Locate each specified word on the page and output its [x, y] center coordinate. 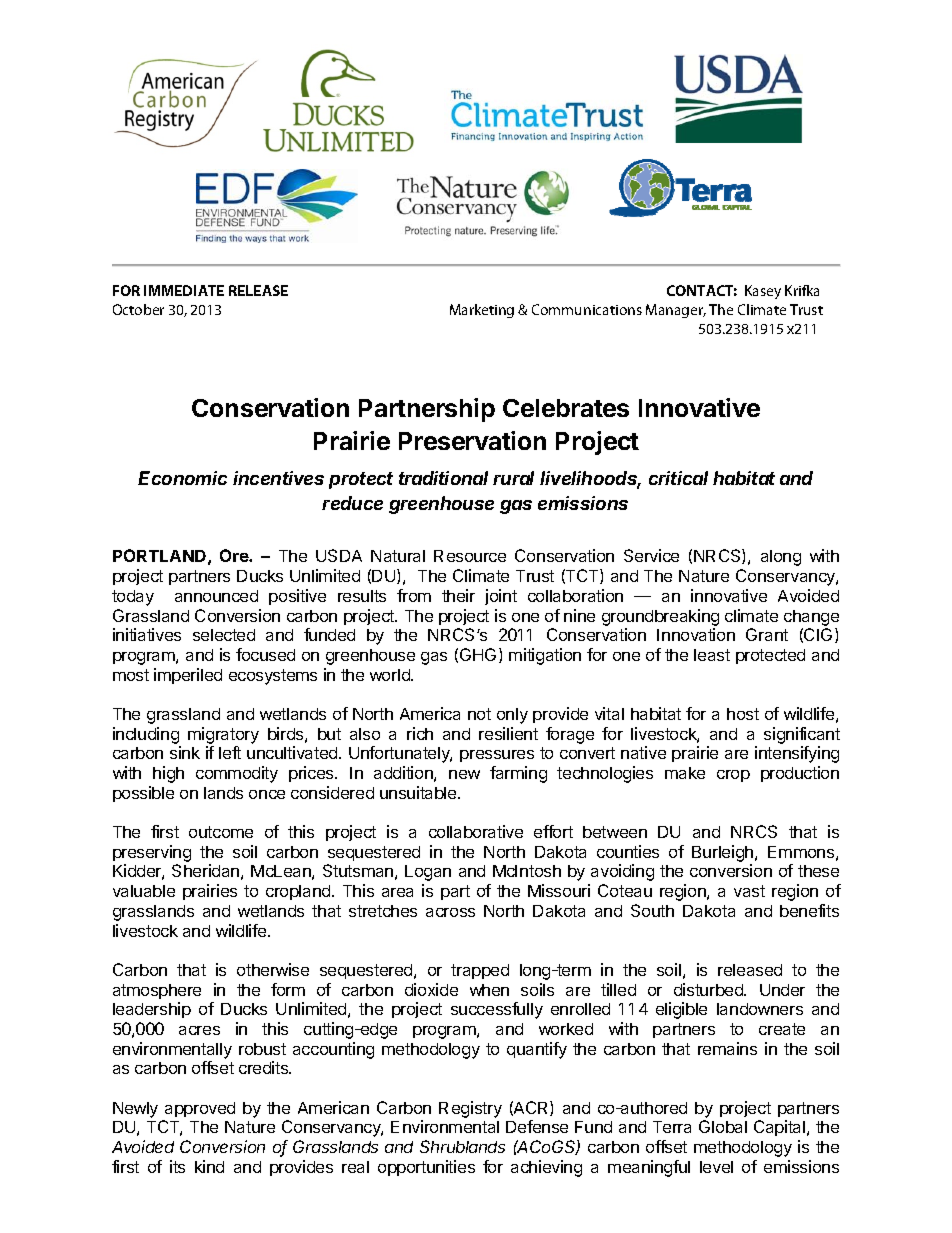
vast [749, 891]
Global [723, 1126]
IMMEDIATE [184, 290]
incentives [278, 478]
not [479, 714]
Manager [676, 311]
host [743, 714]
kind [209, 1166]
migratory [223, 735]
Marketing [482, 311]
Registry [470, 1109]
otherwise [273, 969]
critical [678, 478]
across [450, 912]
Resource [470, 556]
